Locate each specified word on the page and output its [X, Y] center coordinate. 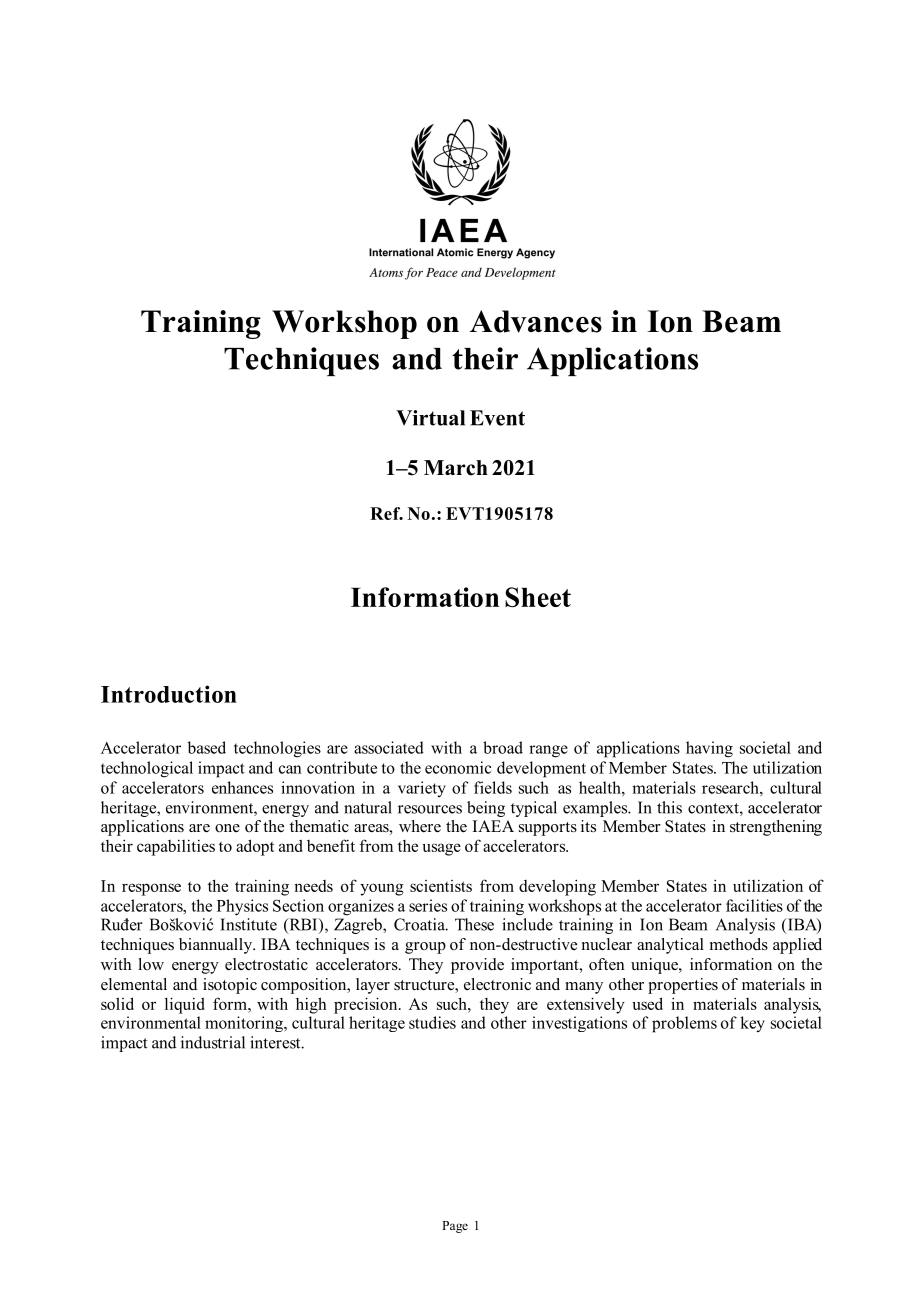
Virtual [430, 418]
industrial [213, 1042]
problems [684, 1024]
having [709, 749]
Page [455, 1227]
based [207, 747]
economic [458, 767]
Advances [536, 321]
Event [497, 418]
